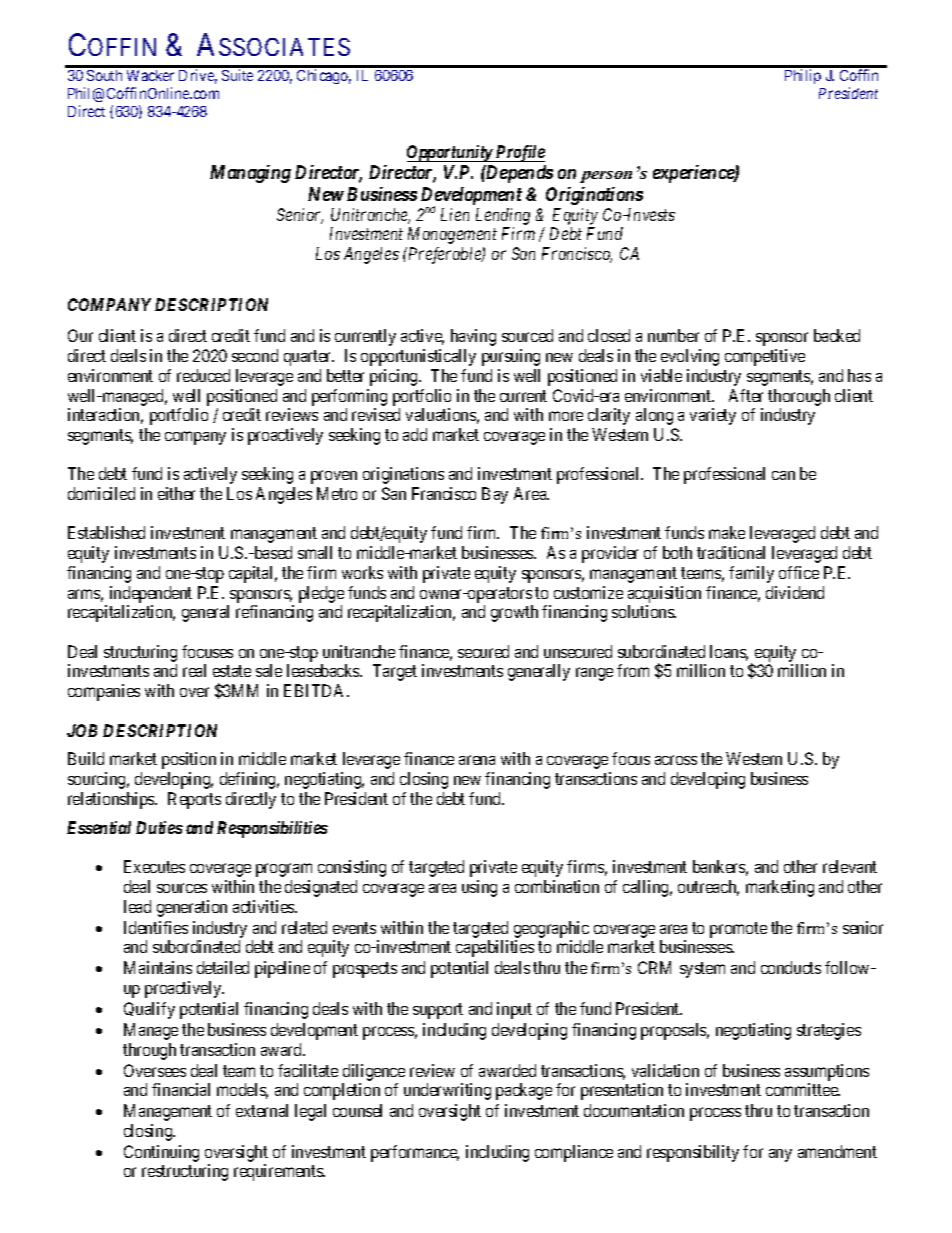  What do you see at coordinates (161, 1153) in the document?
I see `Continuing` at bounding box center [161, 1153].
